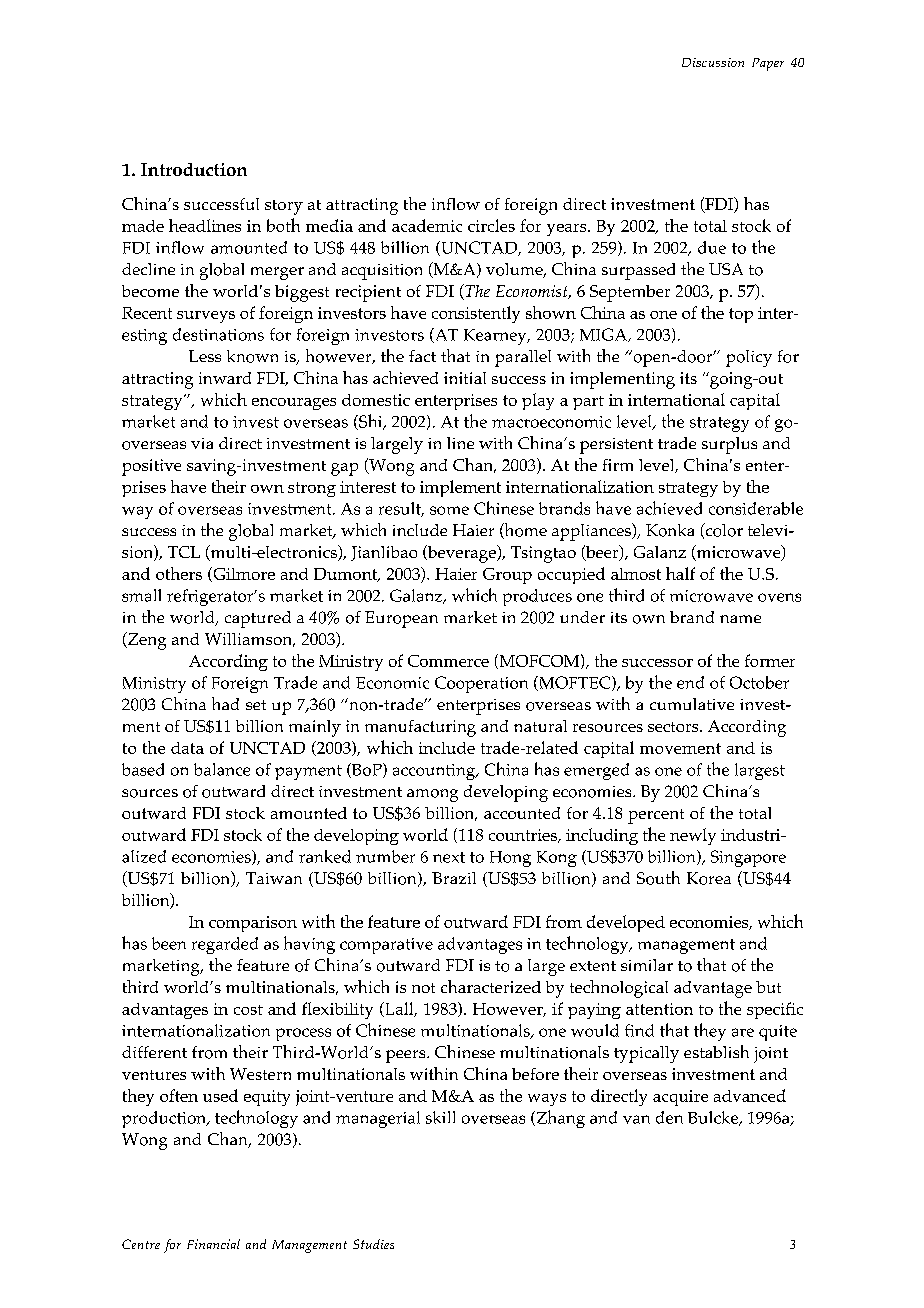 The image size is (924, 1308). What do you see at coordinates (194, 169) in the page?
I see `Introduction` at bounding box center [194, 169].
